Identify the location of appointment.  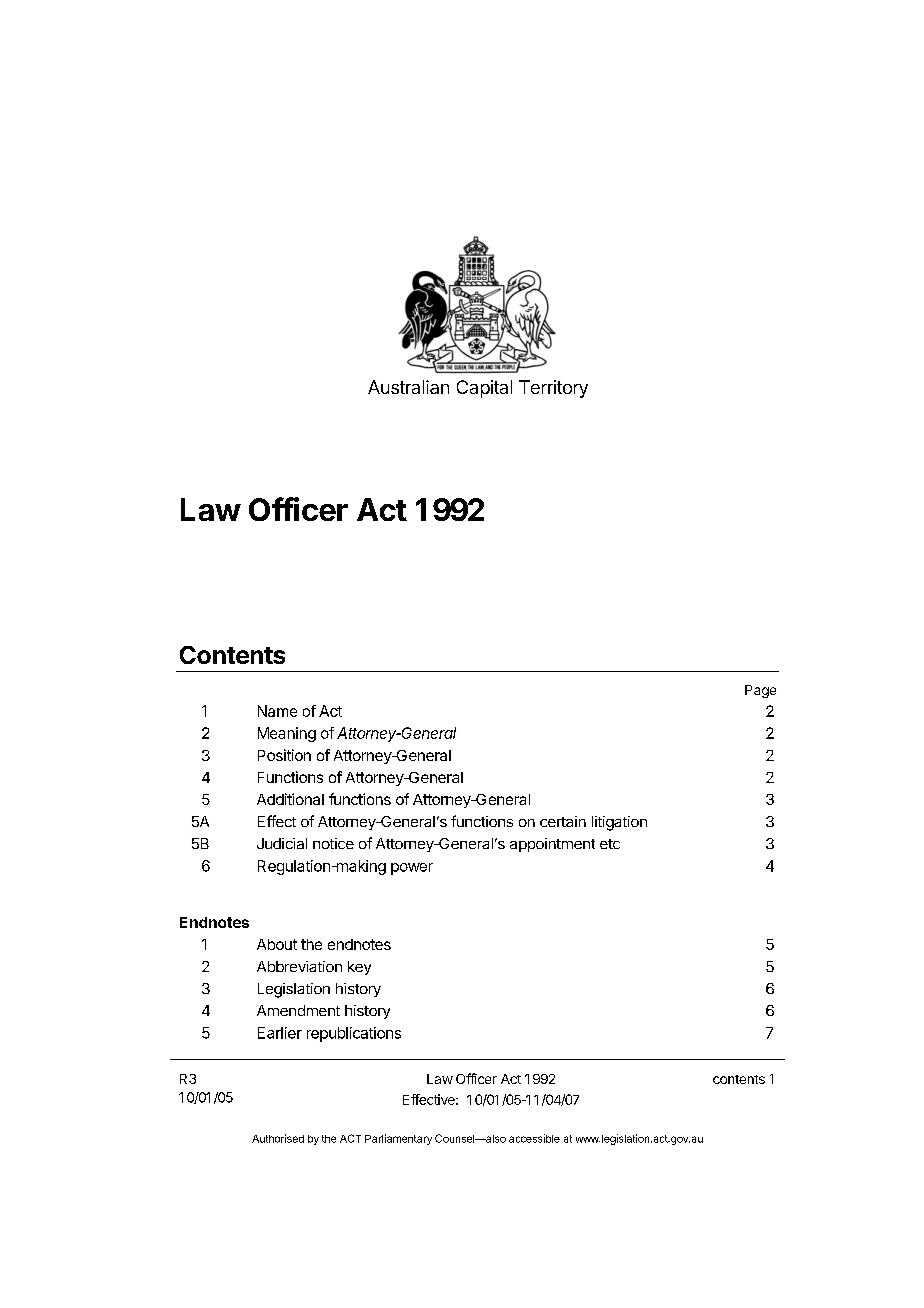
(552, 845).
